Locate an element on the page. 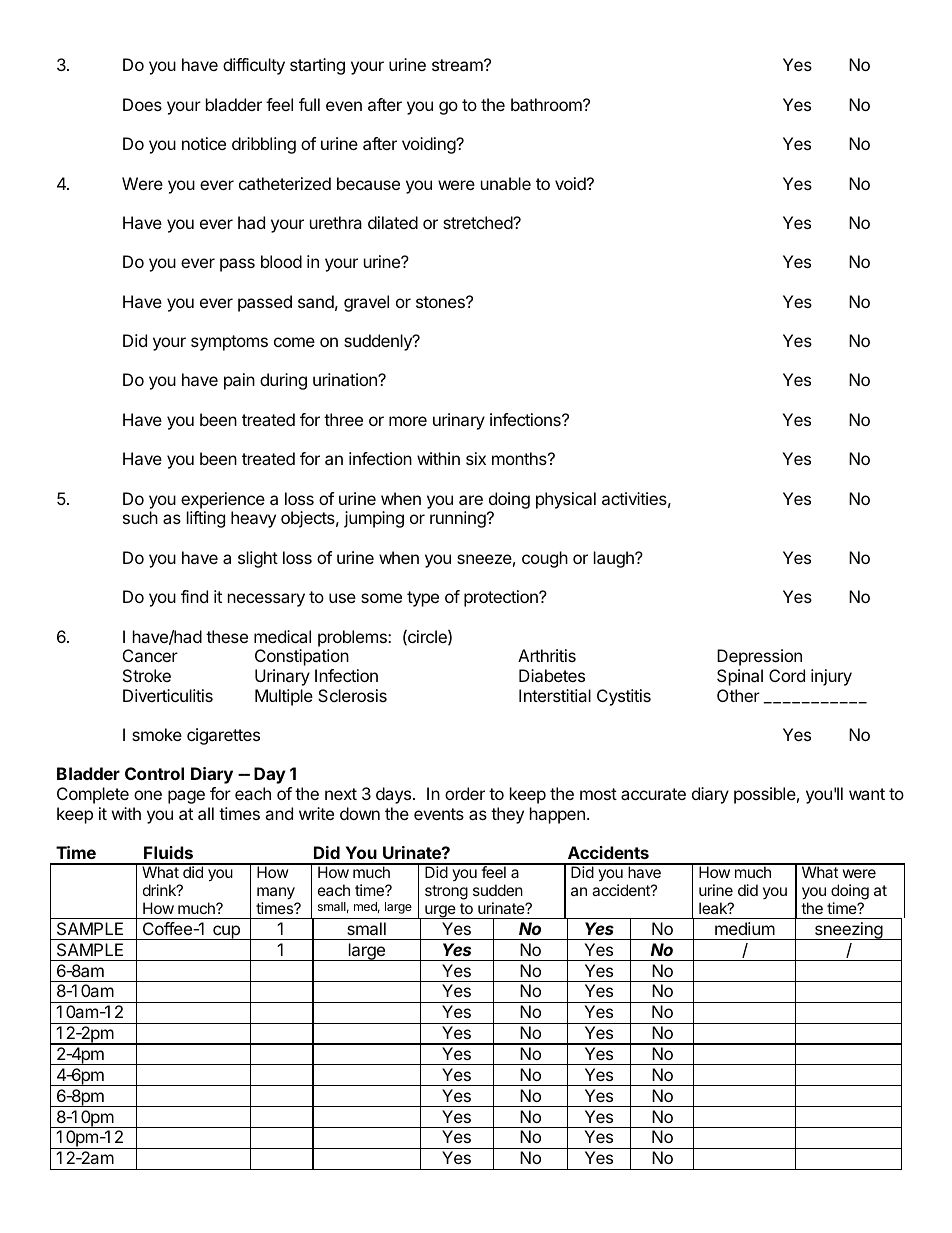 The height and width of the document is (1233, 952). protection is located at coordinates (502, 598).
